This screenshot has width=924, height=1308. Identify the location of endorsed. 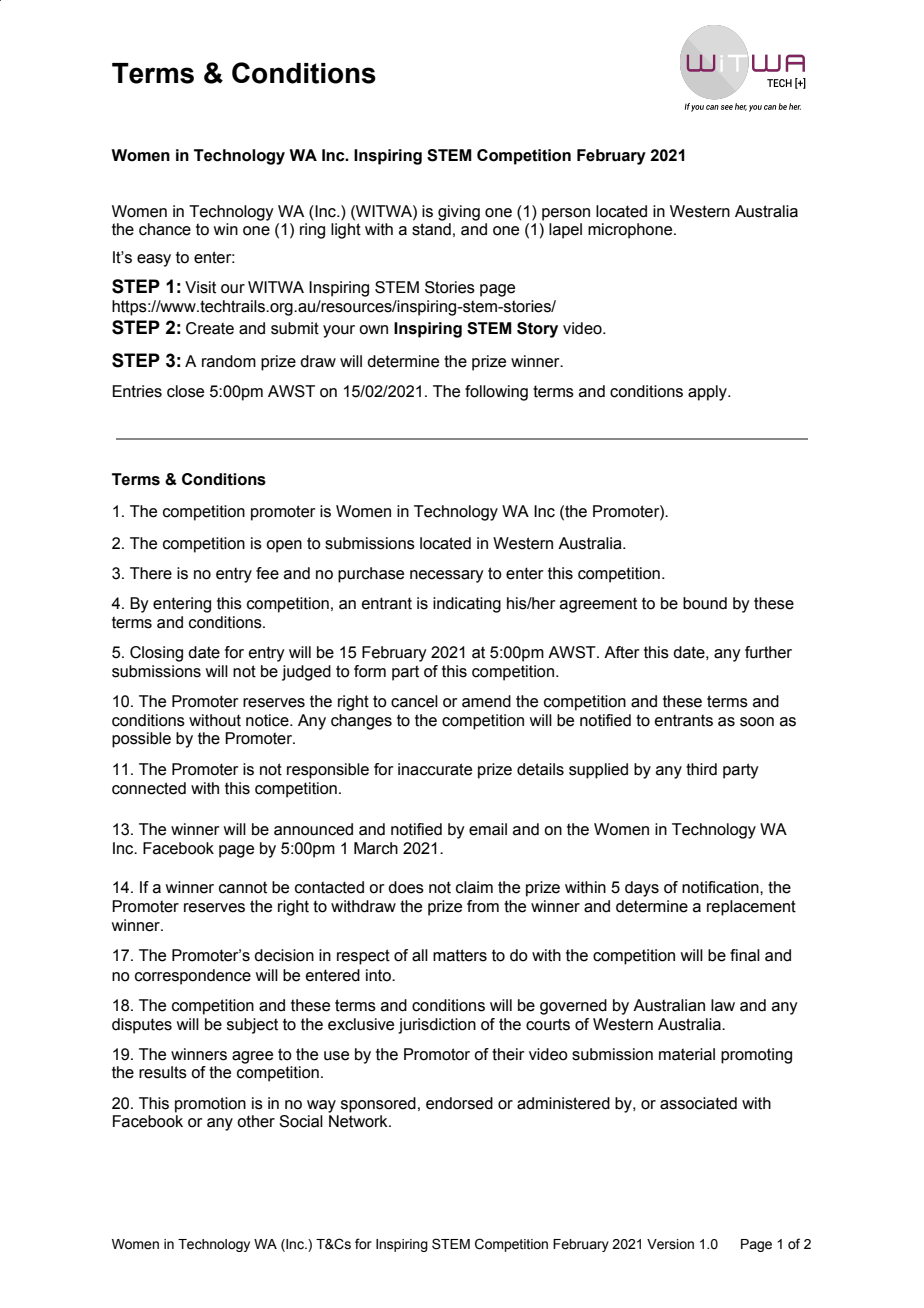
(459, 1103).
